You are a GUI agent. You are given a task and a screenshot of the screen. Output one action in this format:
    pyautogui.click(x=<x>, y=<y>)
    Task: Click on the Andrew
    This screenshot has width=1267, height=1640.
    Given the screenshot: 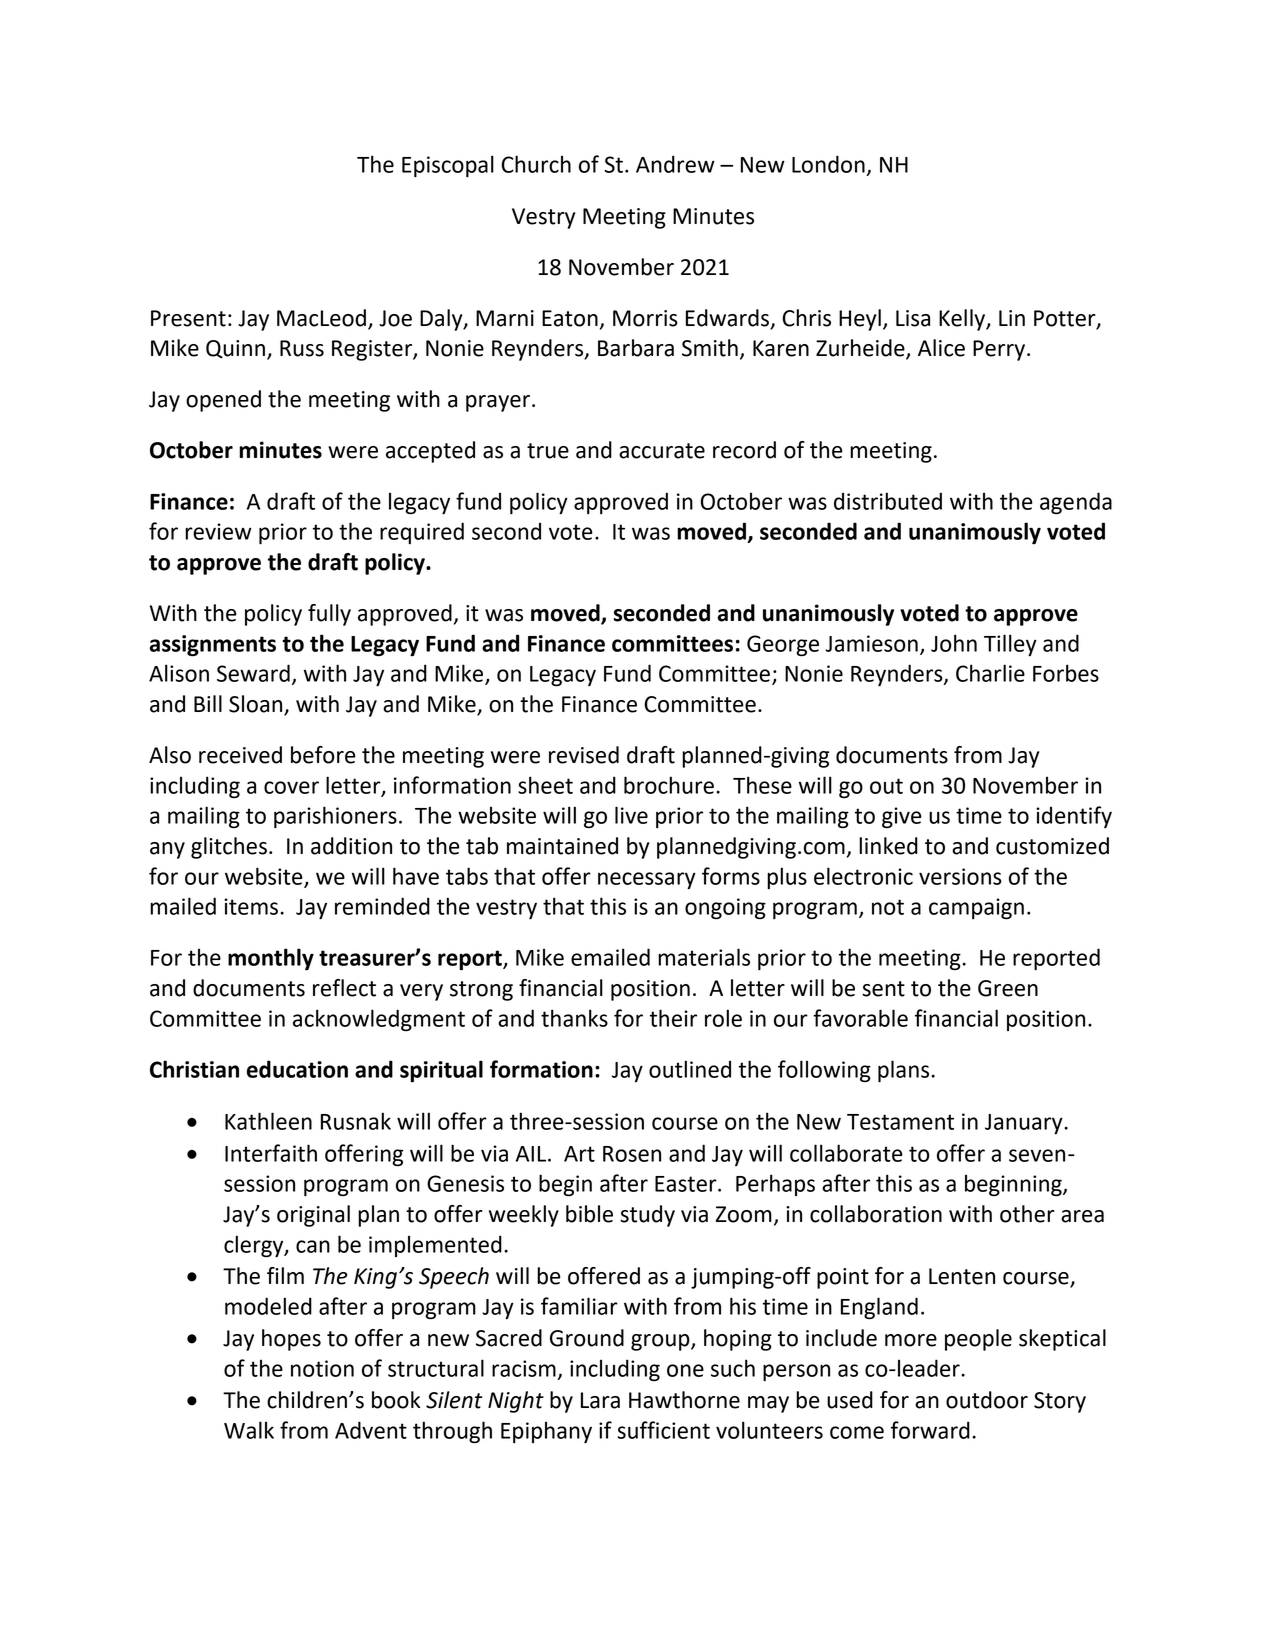 What is the action you would take?
    pyautogui.click(x=675, y=164)
